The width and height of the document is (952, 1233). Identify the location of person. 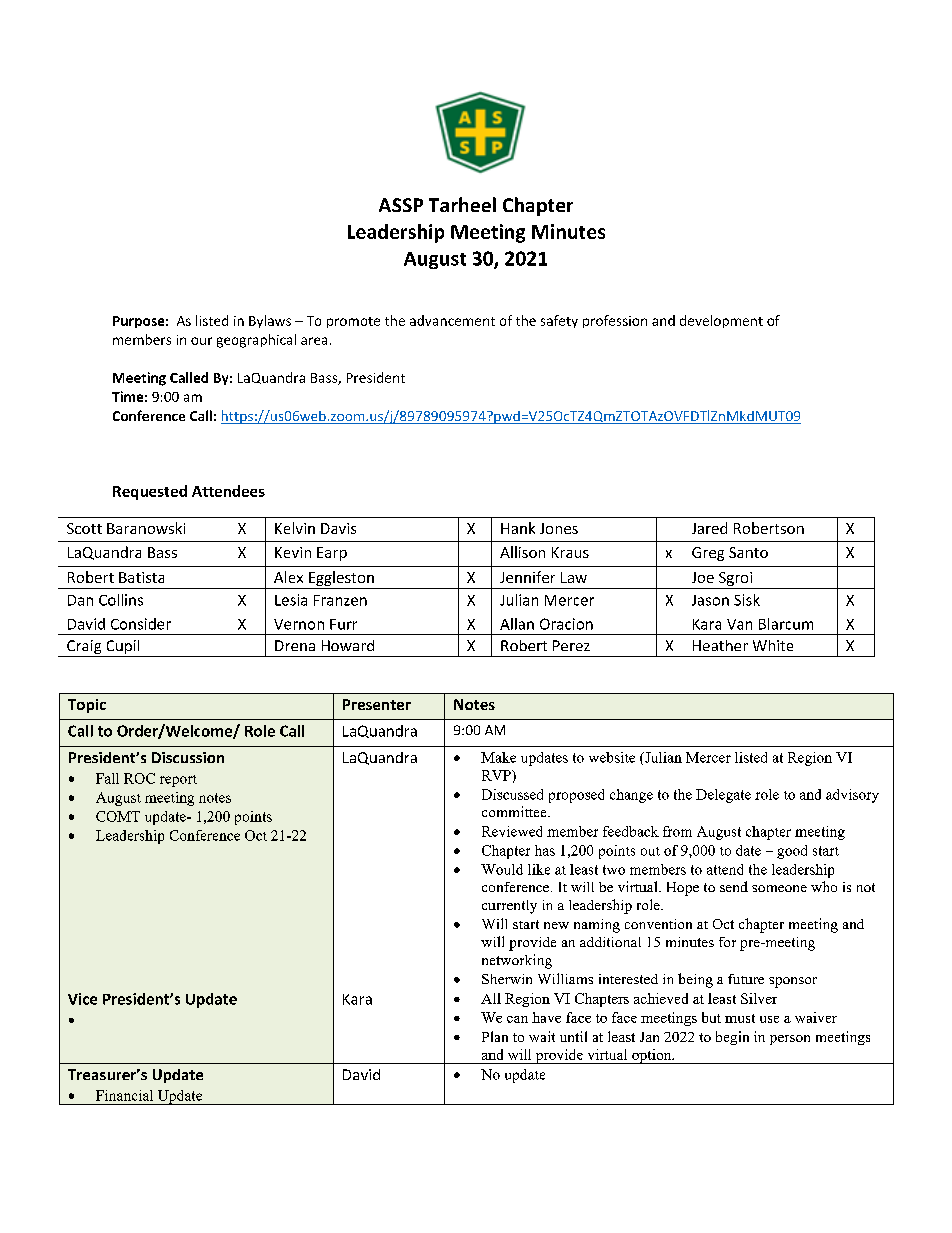
(790, 1040).
